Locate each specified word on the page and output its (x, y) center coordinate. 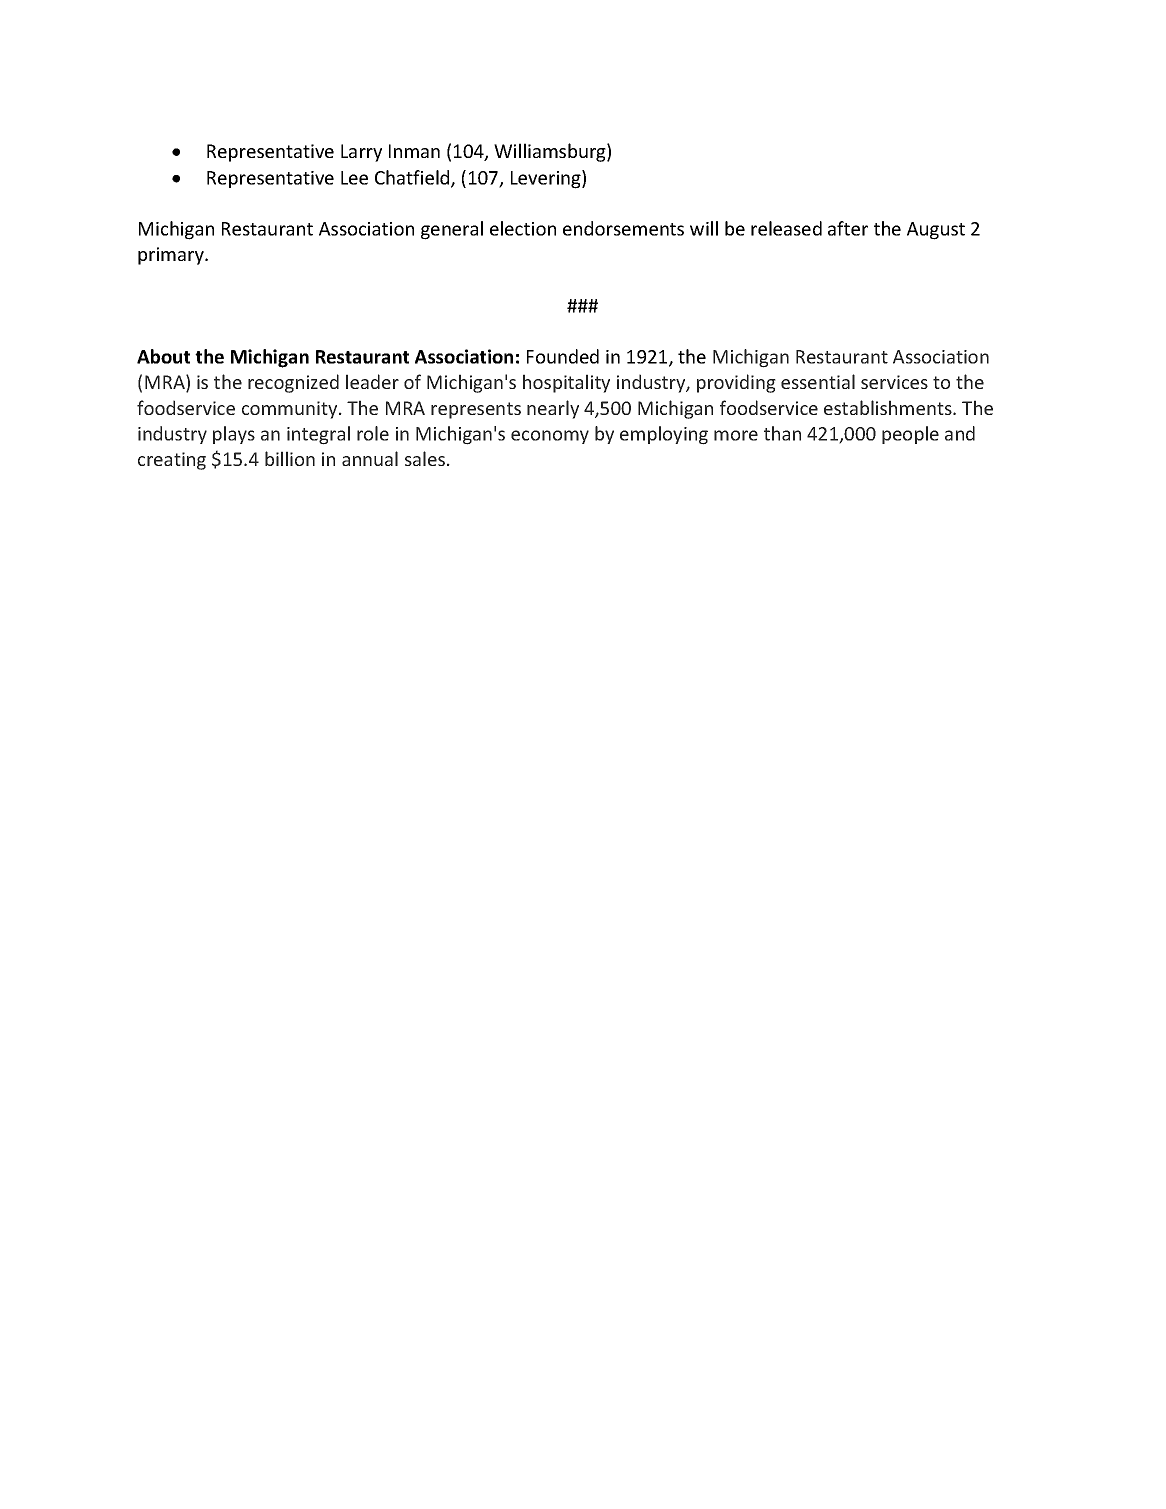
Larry (361, 153)
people (910, 435)
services (894, 382)
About (163, 356)
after (848, 228)
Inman (414, 151)
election (523, 228)
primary (172, 256)
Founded (563, 356)
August (936, 231)
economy (550, 437)
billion (290, 458)
